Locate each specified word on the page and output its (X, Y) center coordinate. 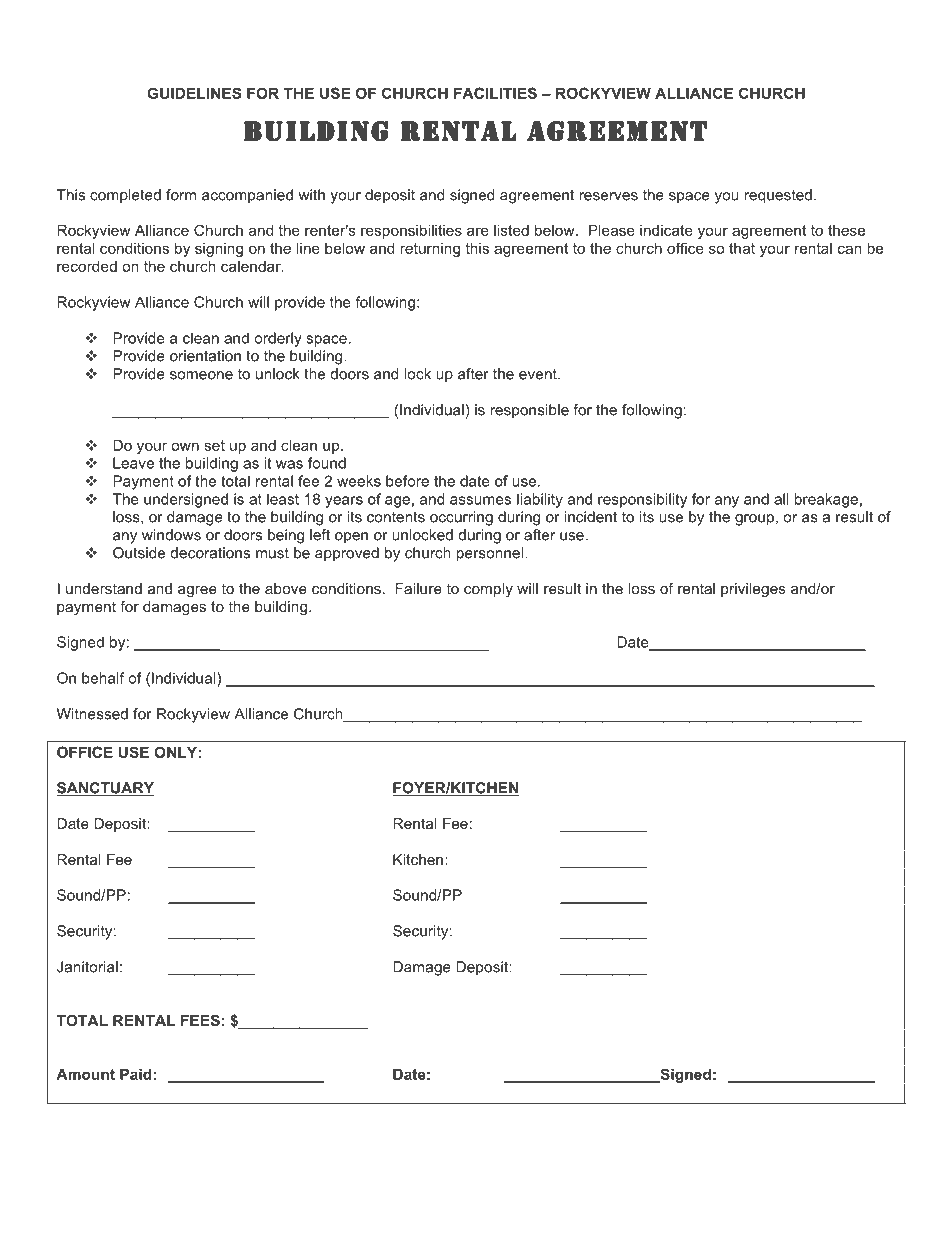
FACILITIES (495, 93)
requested (778, 196)
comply (488, 590)
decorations (210, 553)
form (181, 195)
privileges (753, 590)
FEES (200, 1020)
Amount (85, 1074)
